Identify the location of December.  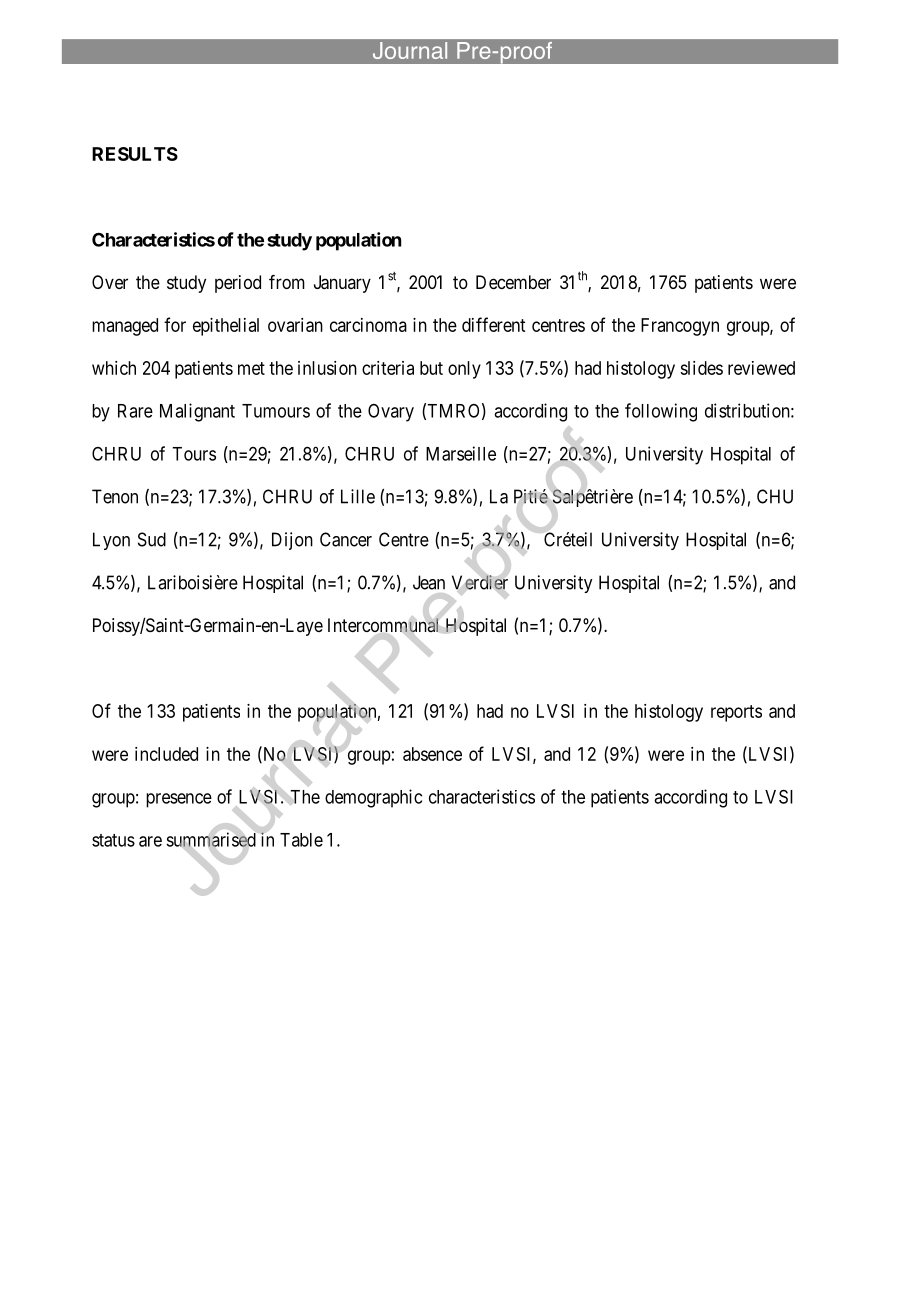
(513, 282).
